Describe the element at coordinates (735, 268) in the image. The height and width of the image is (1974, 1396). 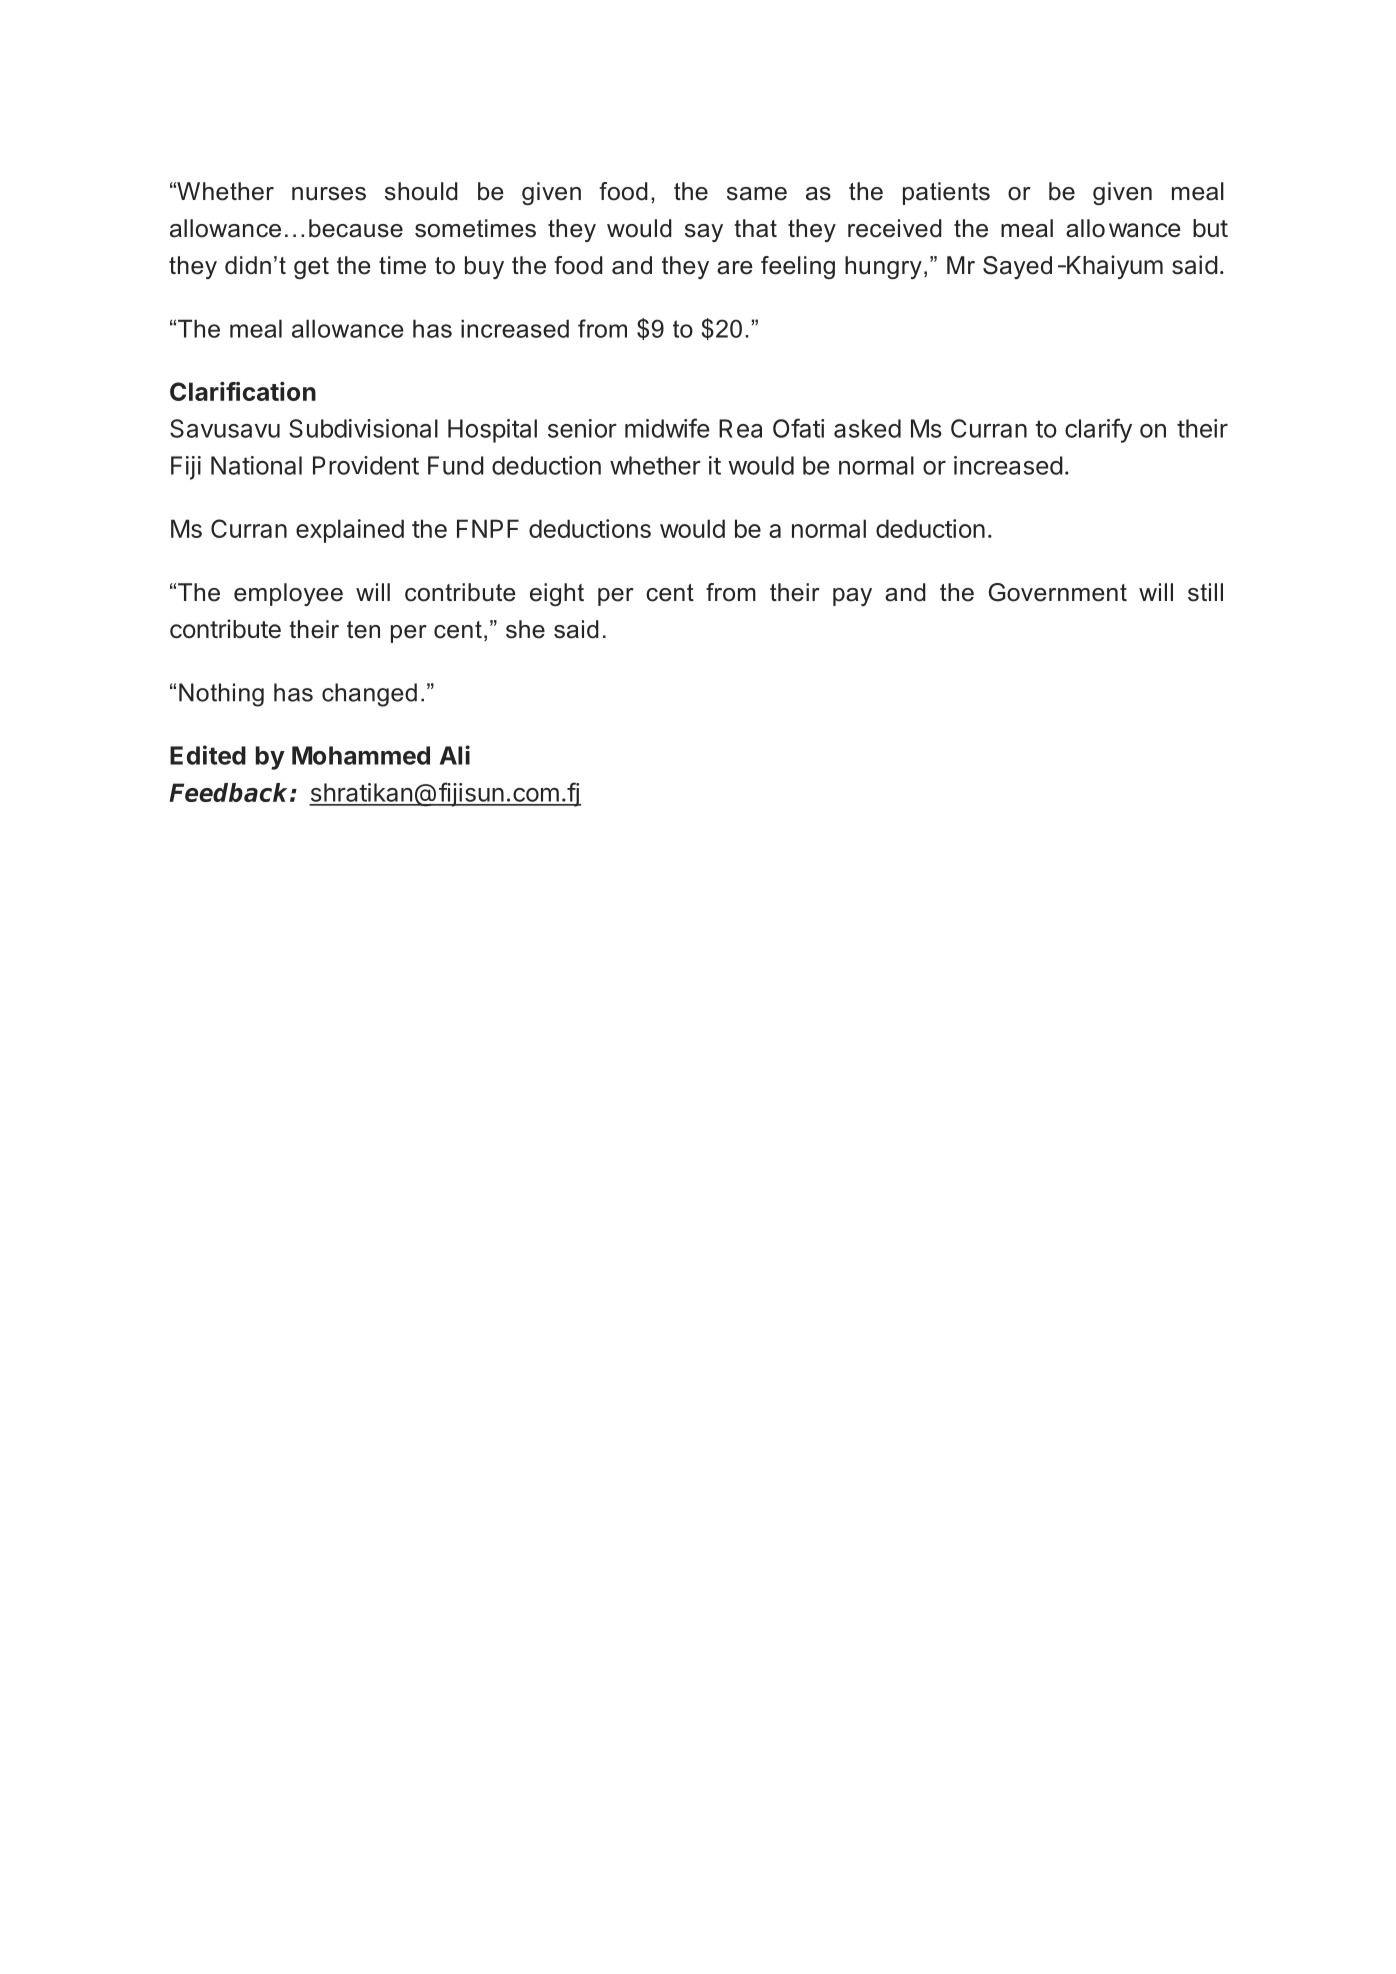
I see `are` at that location.
